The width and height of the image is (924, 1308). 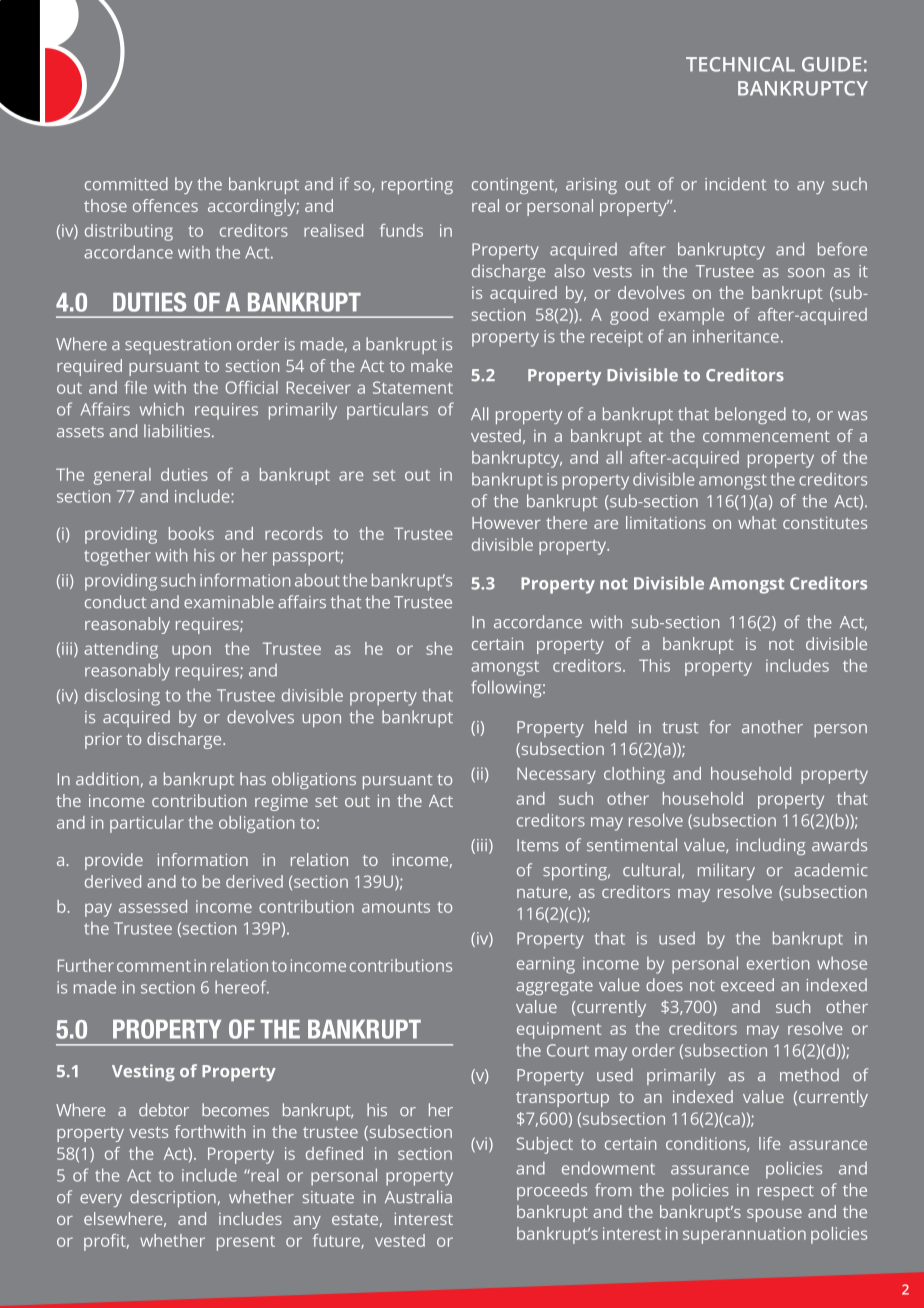 What do you see at coordinates (506, 523) in the image?
I see `However` at bounding box center [506, 523].
